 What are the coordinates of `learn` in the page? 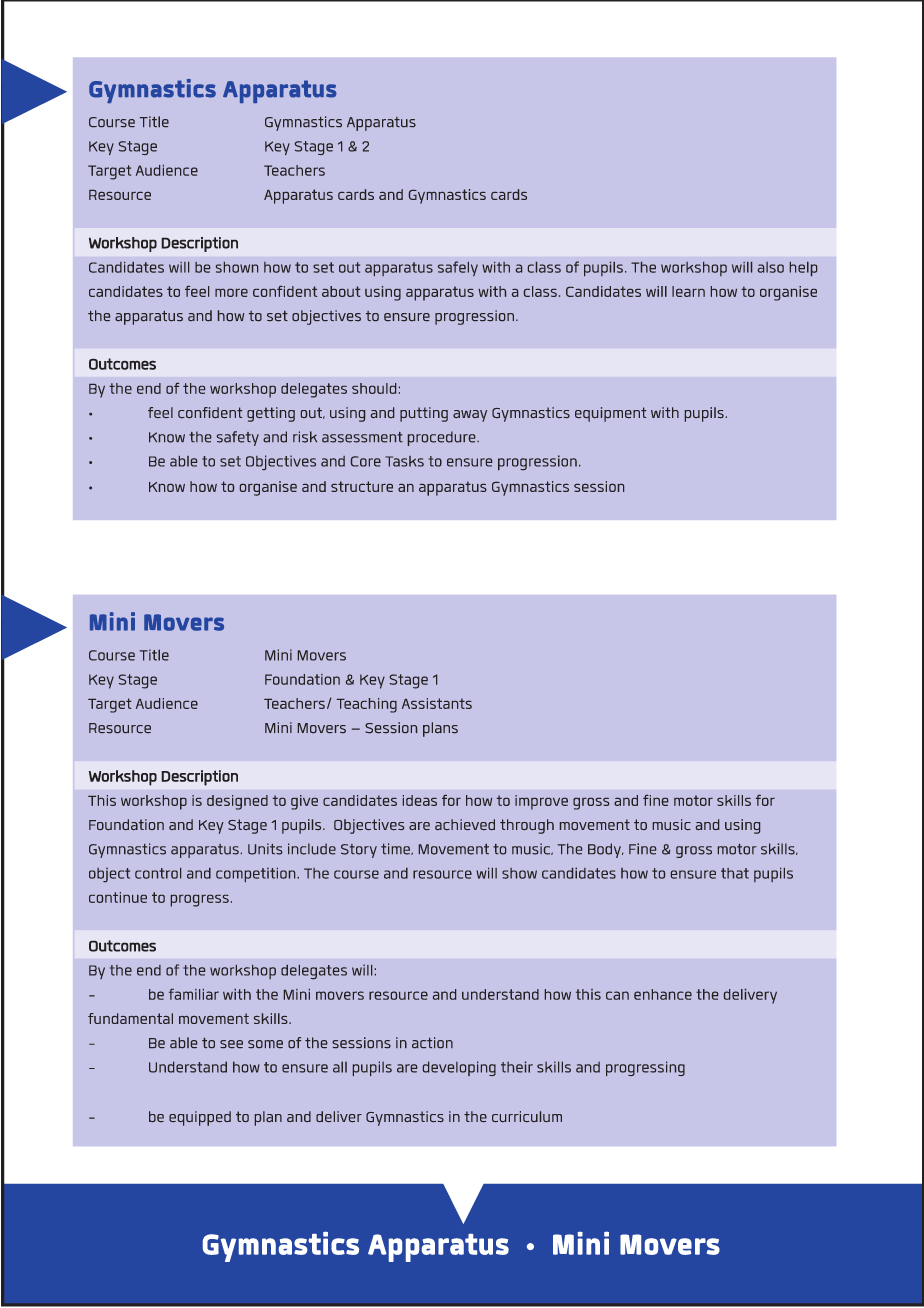 It's located at (688, 291).
